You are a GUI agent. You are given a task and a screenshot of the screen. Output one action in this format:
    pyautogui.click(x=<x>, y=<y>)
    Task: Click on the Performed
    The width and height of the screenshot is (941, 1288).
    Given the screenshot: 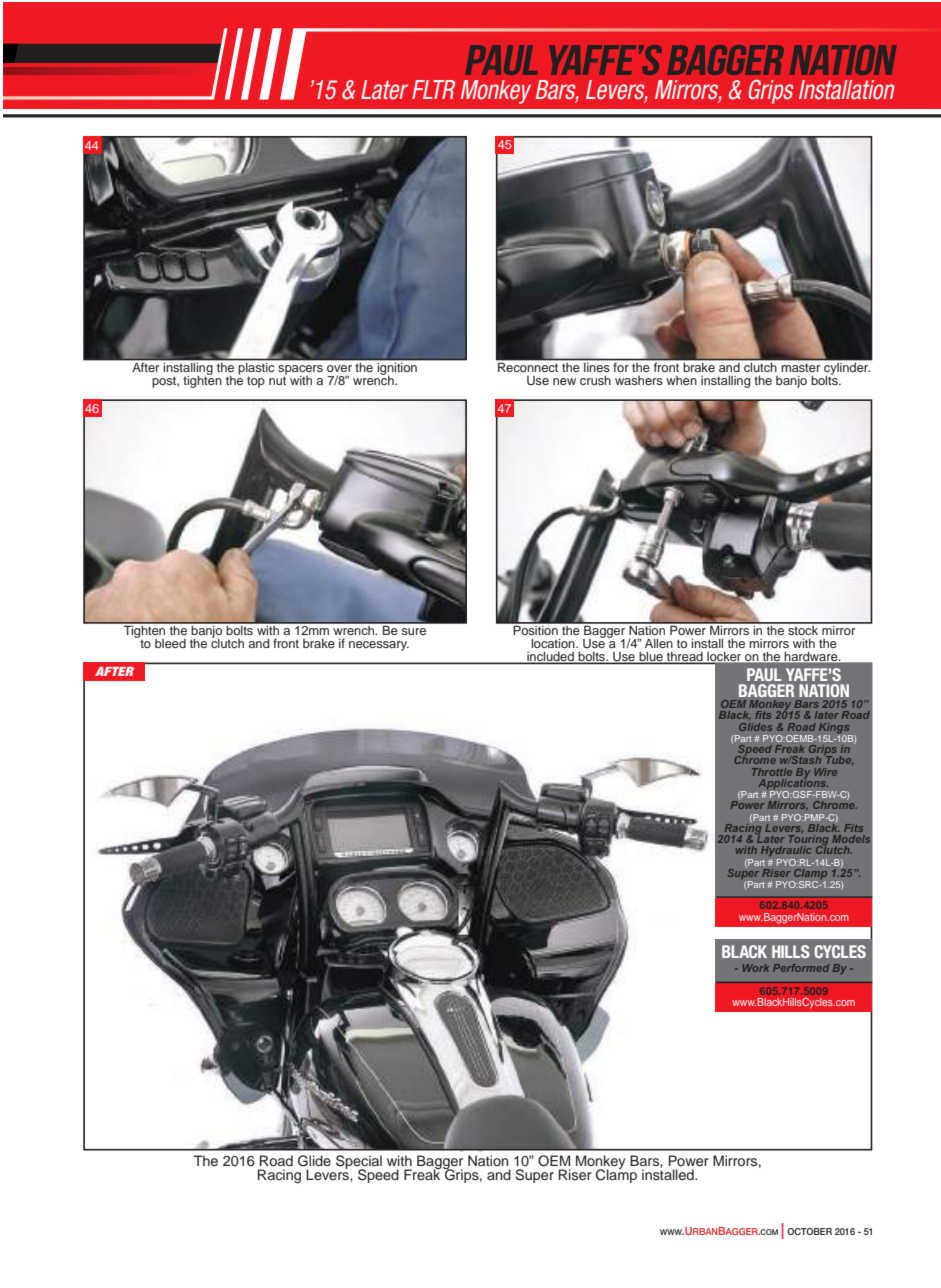 What is the action you would take?
    pyautogui.click(x=801, y=968)
